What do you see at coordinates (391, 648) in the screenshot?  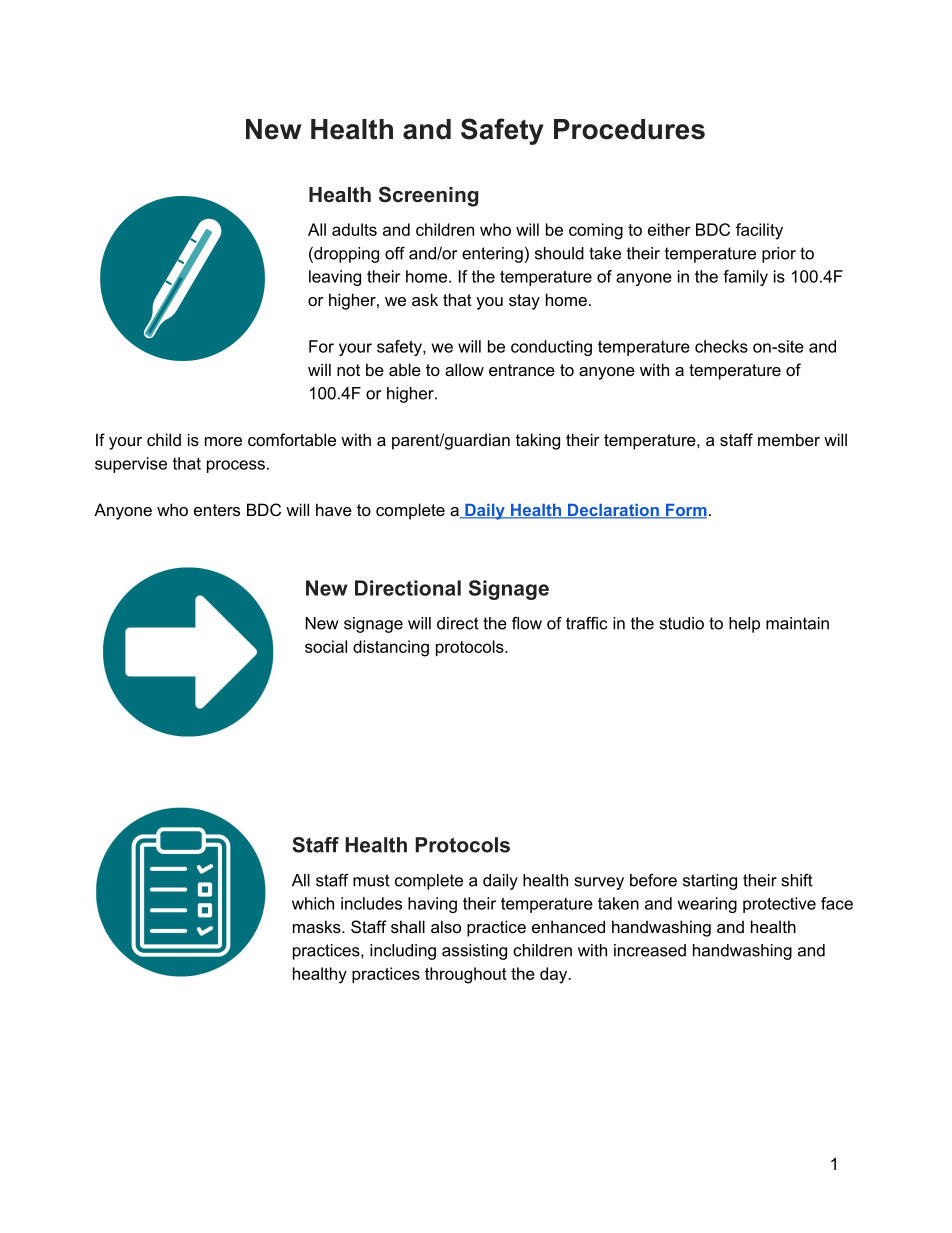 I see `distancing` at bounding box center [391, 648].
